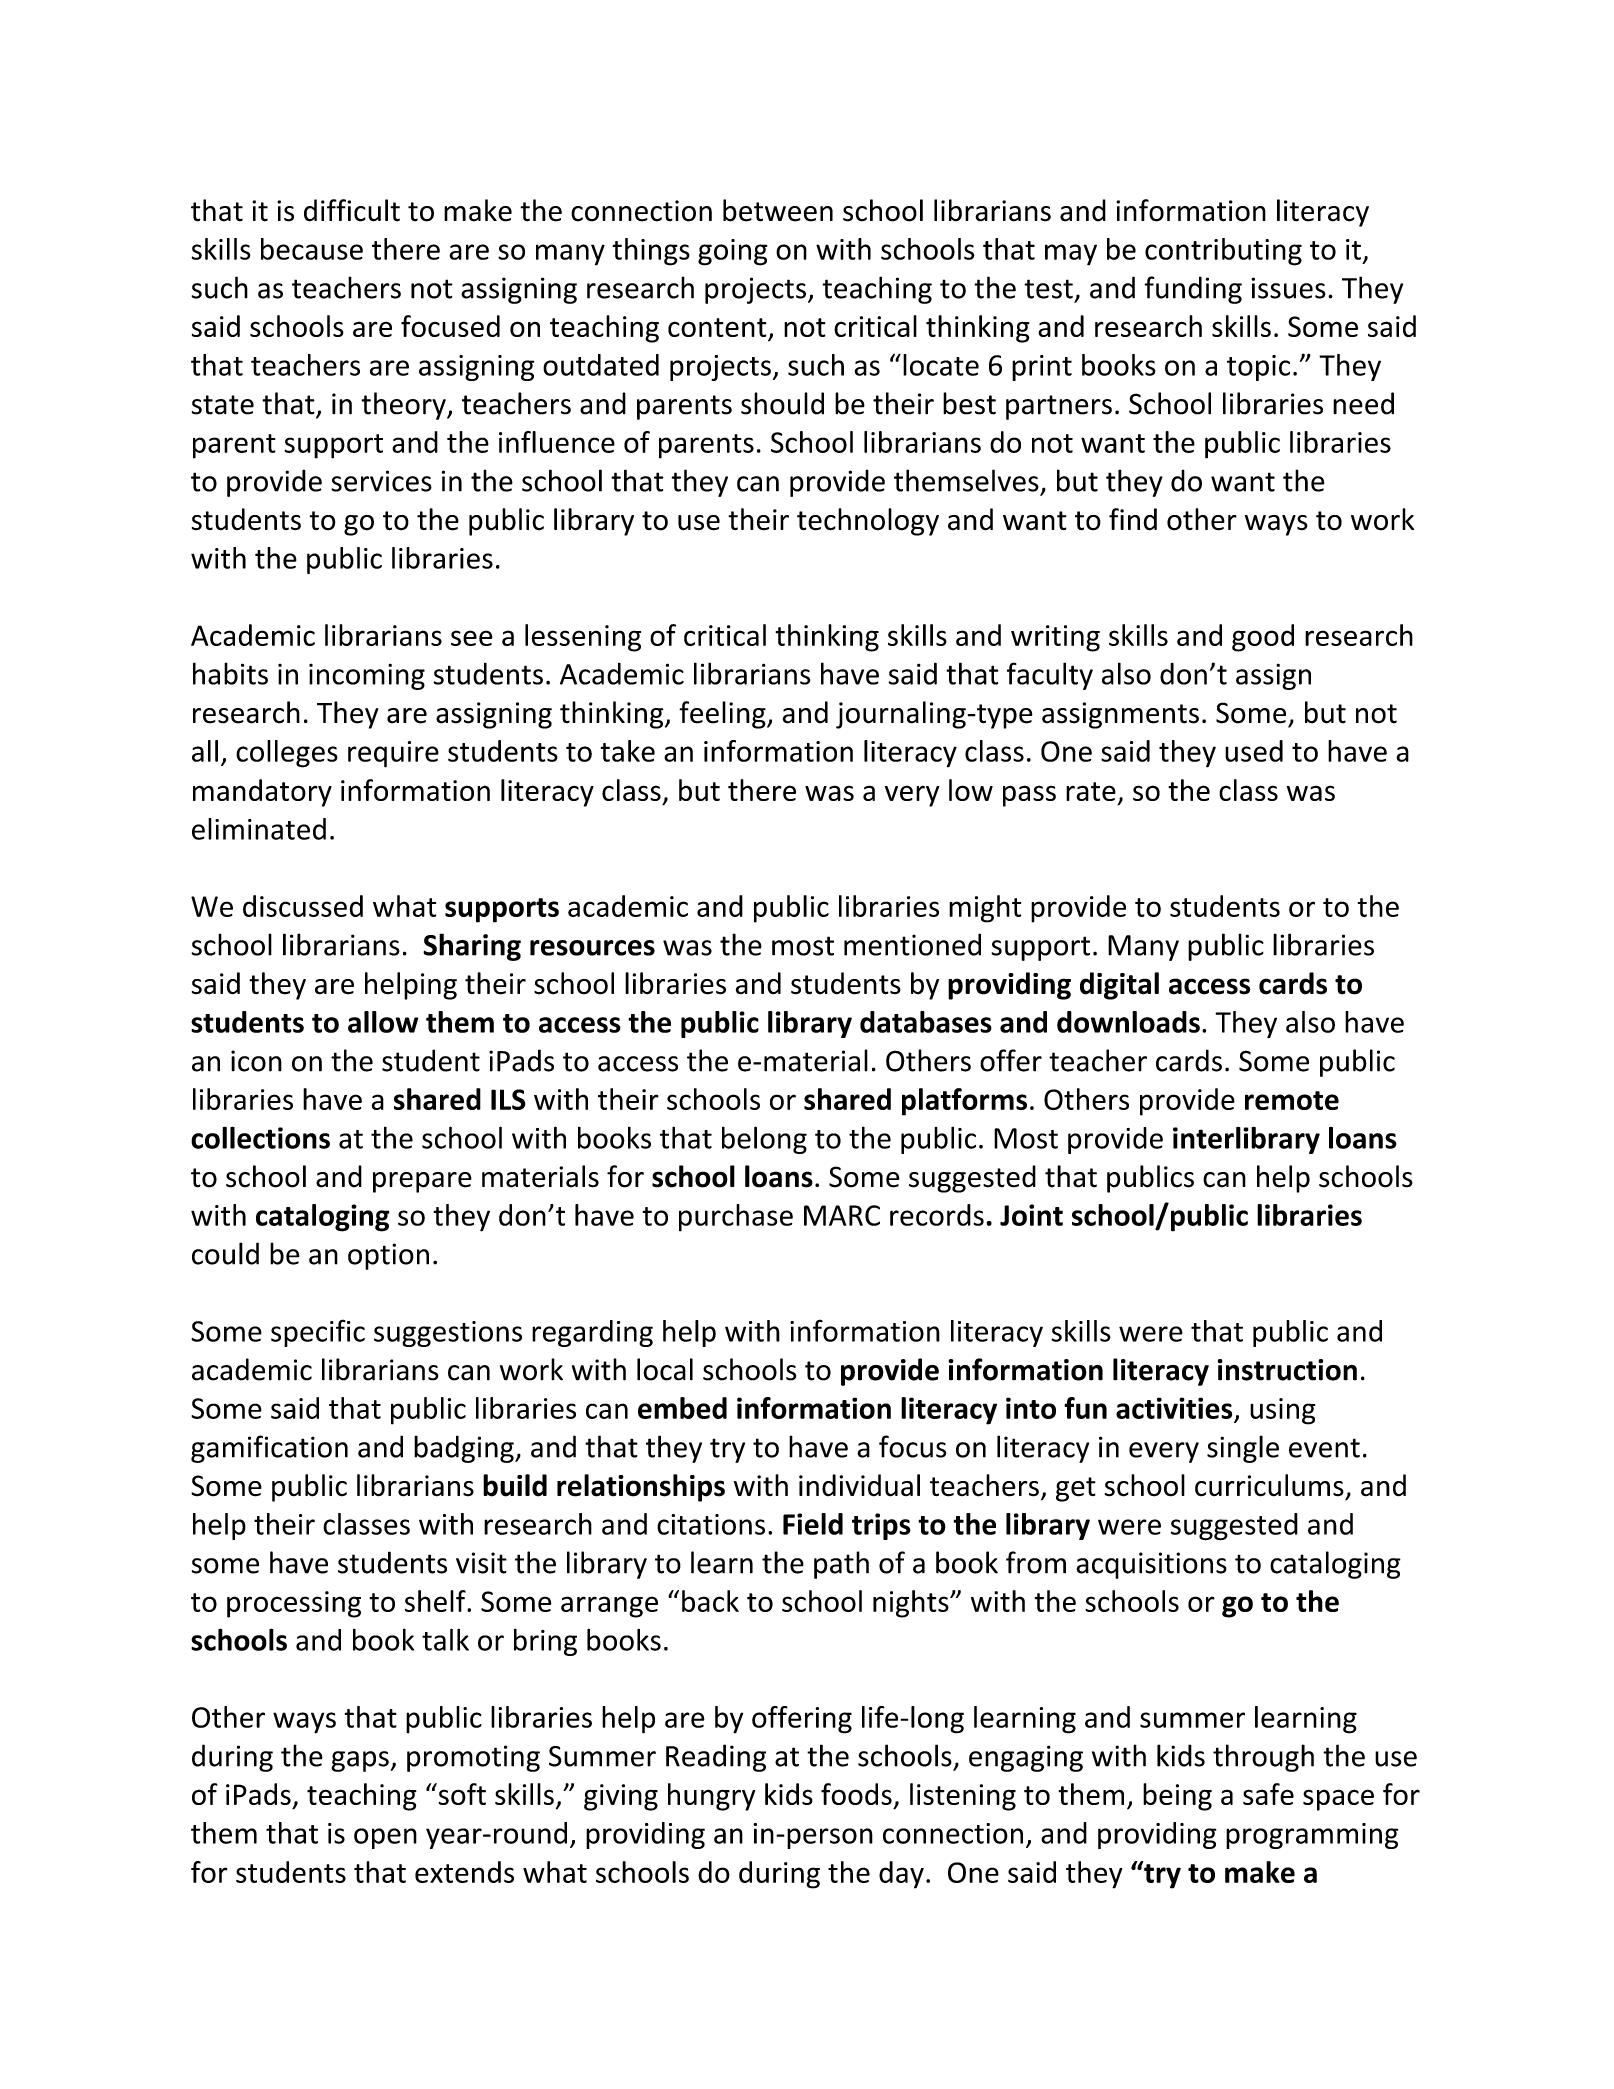  I want to click on contributing, so click(1223, 252).
